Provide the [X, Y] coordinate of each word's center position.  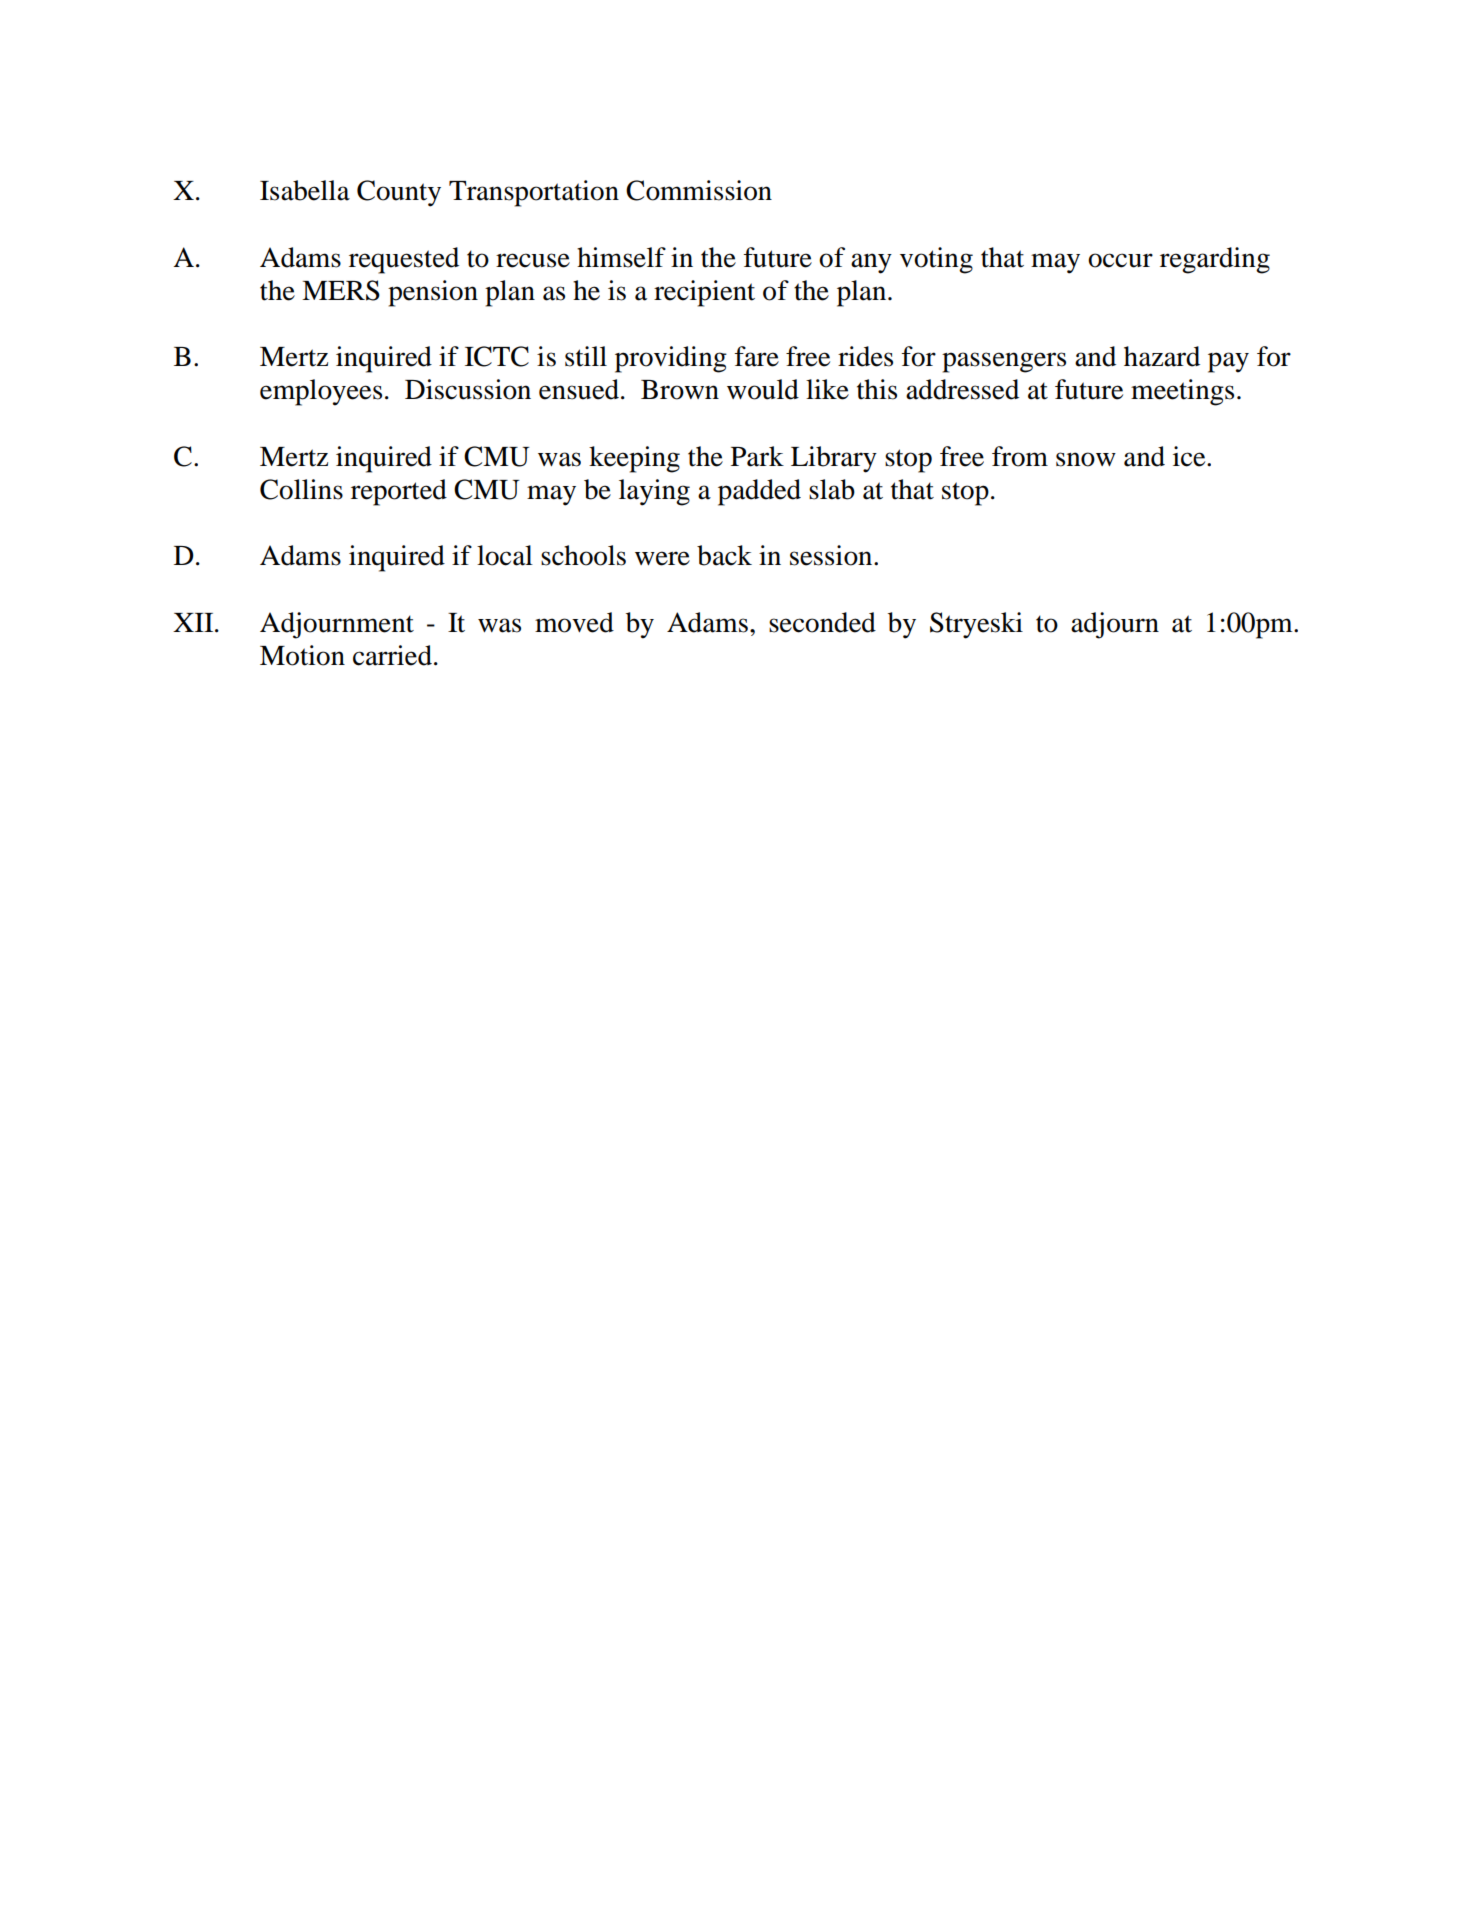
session [832, 555]
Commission [699, 190]
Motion [302, 655]
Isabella [305, 190]
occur [1120, 260]
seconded [822, 622]
